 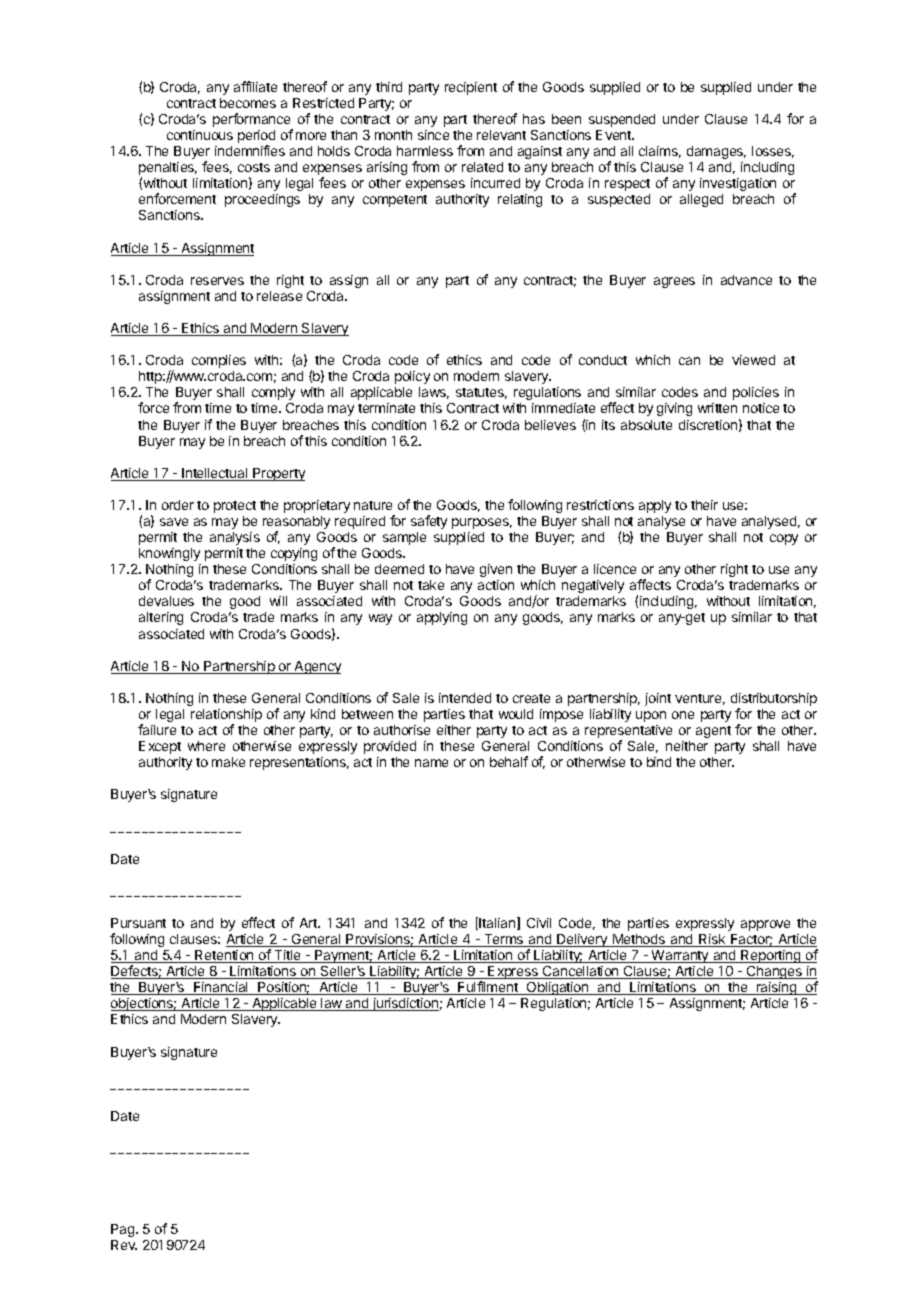 I want to click on safety, so click(x=429, y=522).
